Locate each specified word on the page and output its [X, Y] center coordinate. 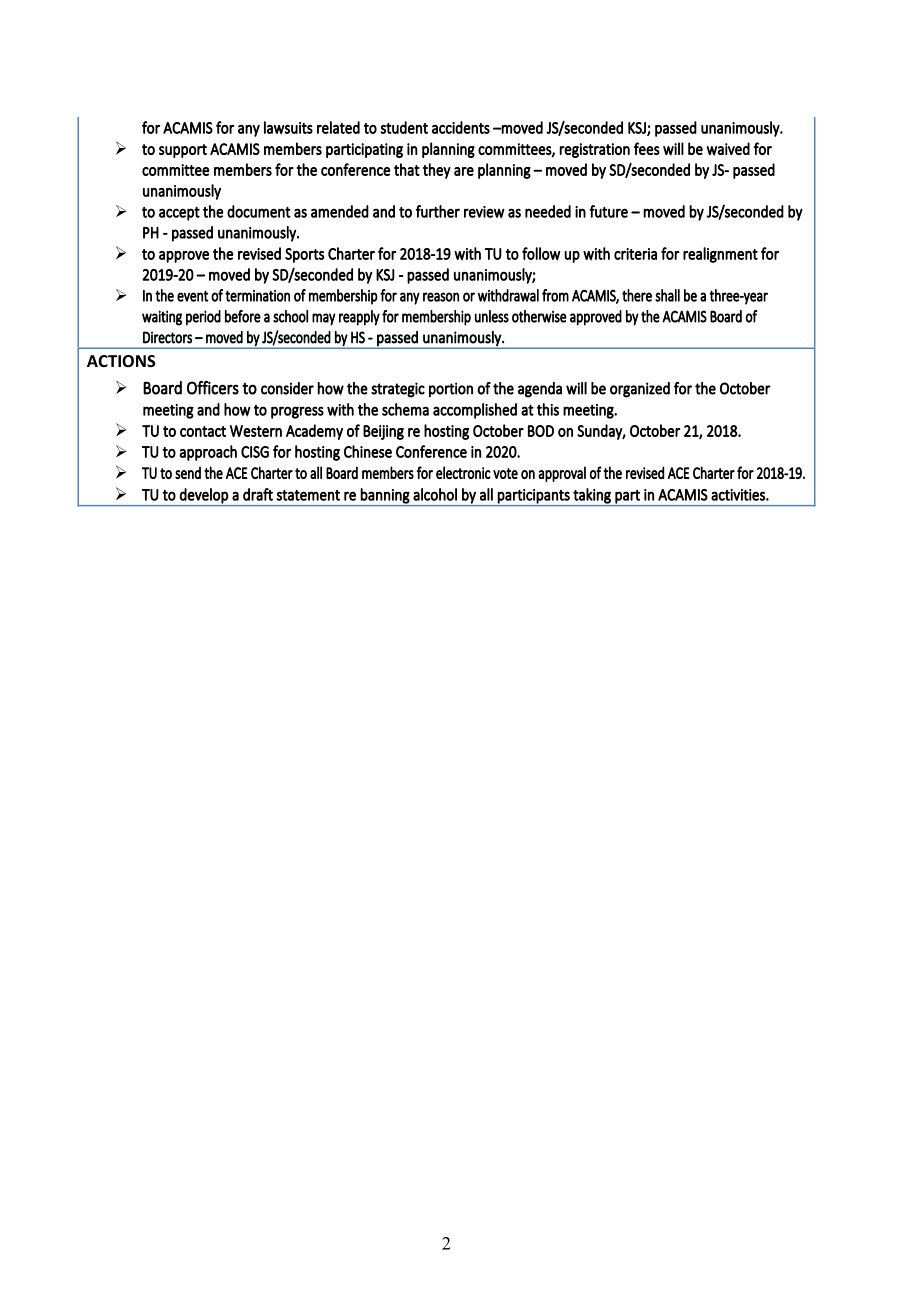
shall [667, 295]
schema [405, 409]
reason [441, 297]
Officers [213, 388]
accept [179, 214]
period [203, 318]
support [183, 151]
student [404, 127]
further [438, 211]
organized [640, 390]
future [608, 211]
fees [647, 148]
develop [204, 497]
